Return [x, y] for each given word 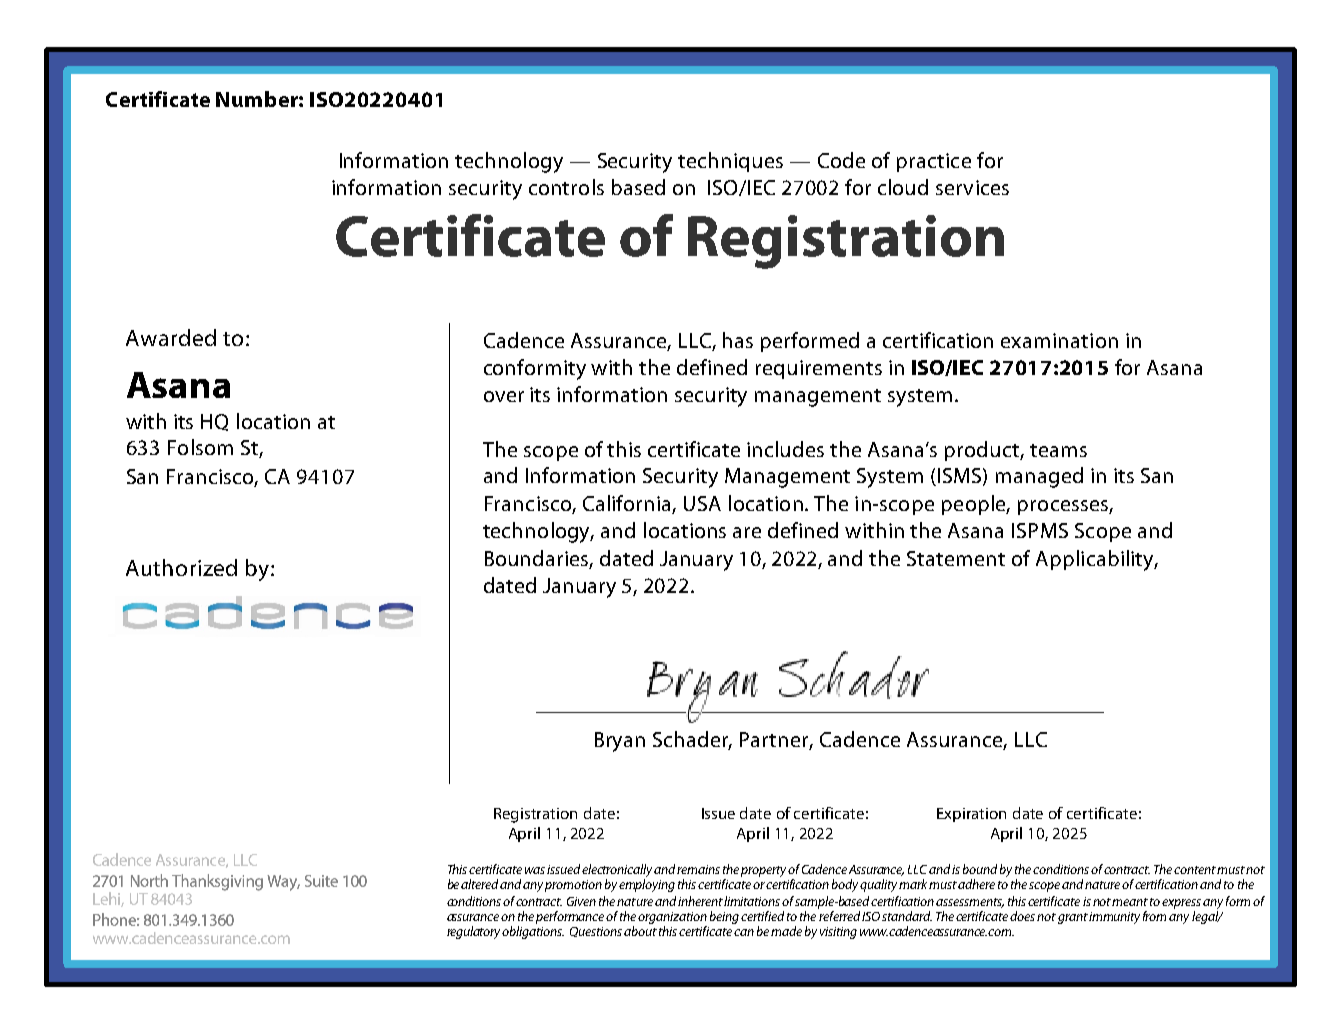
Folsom [200, 447]
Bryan [620, 742]
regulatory [475, 932]
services [972, 187]
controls [566, 187]
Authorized [181, 567]
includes [785, 449]
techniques [730, 162]
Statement [956, 558]
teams [1058, 450]
